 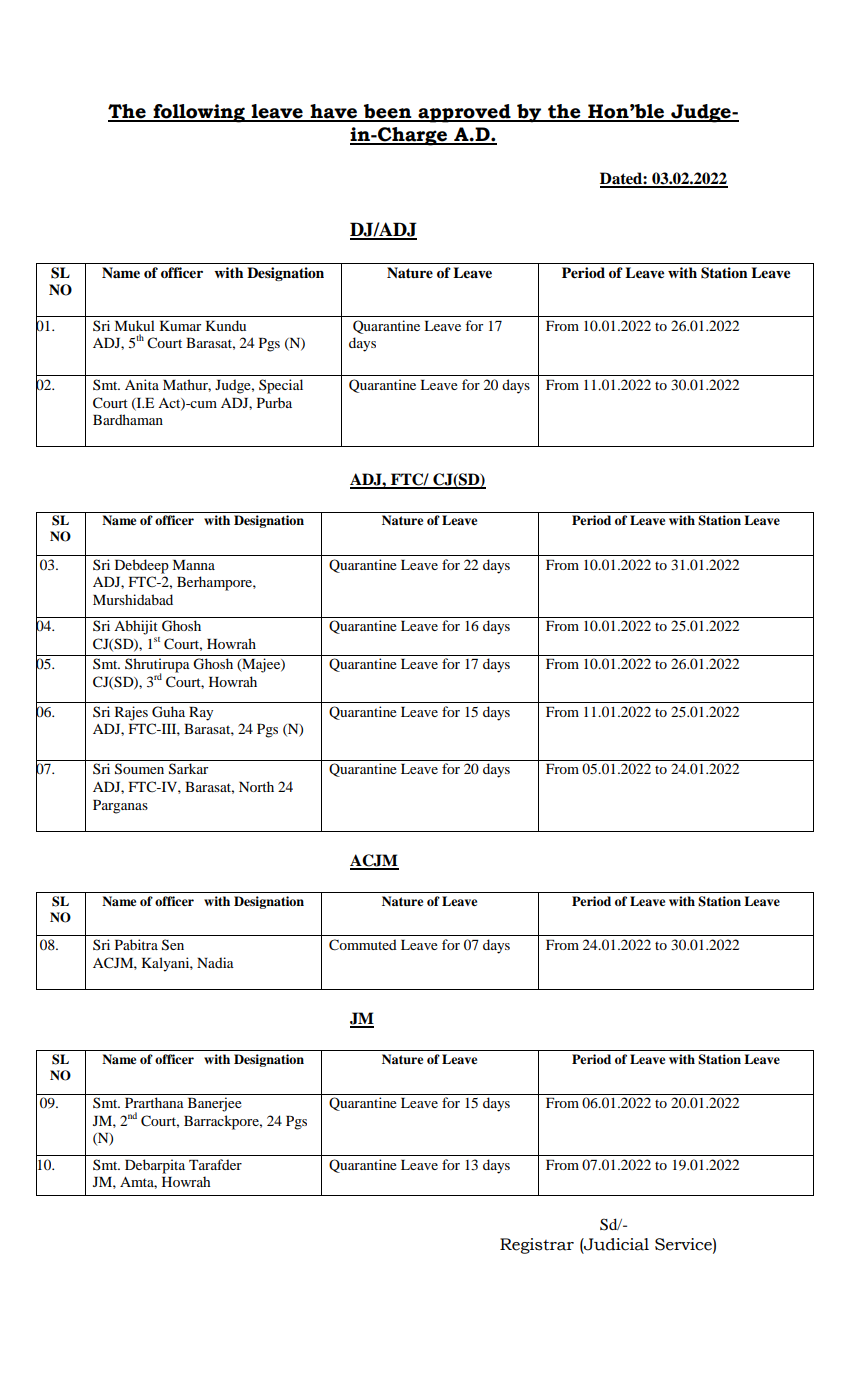 What do you see at coordinates (225, 325) in the screenshot?
I see `Kundu` at bounding box center [225, 325].
